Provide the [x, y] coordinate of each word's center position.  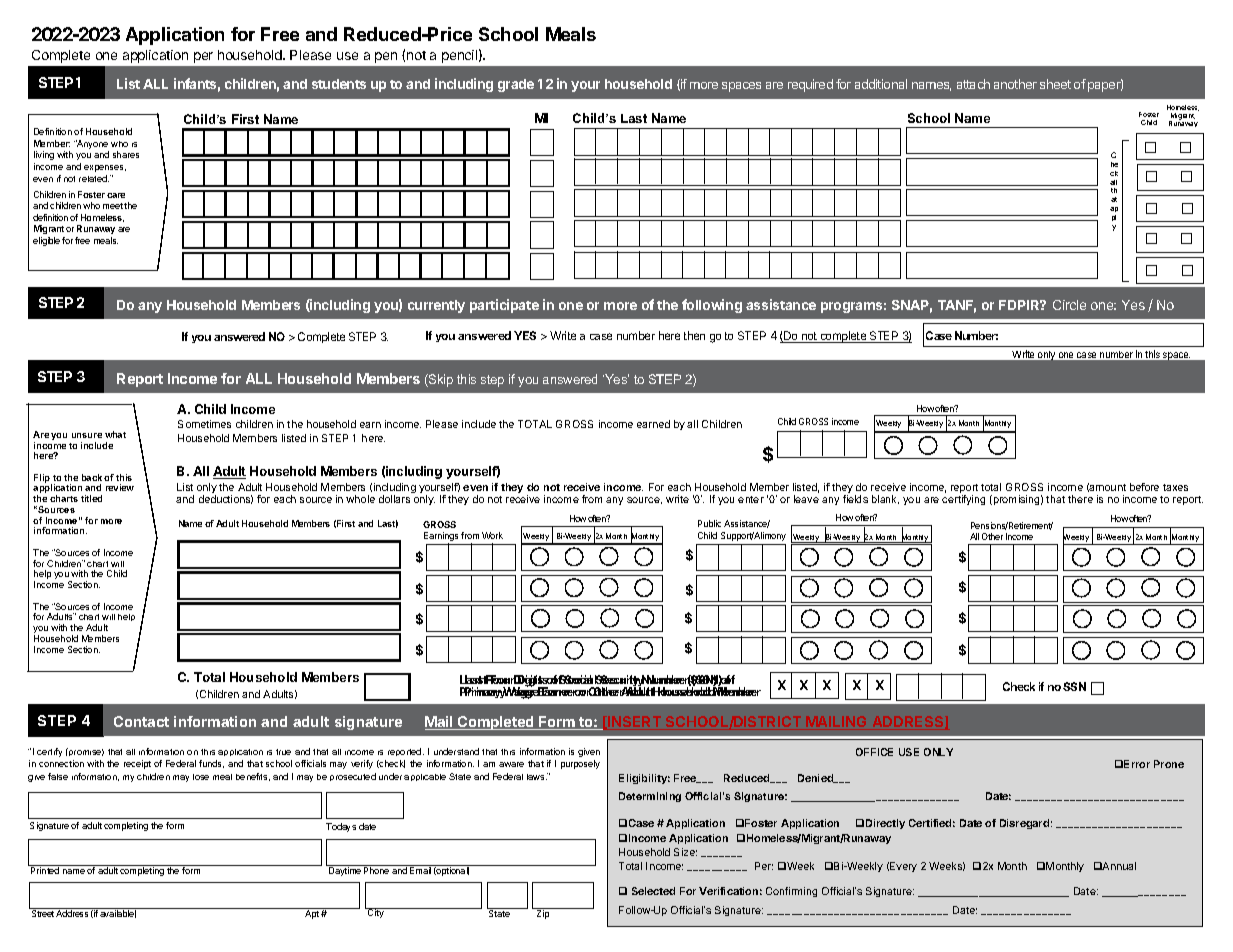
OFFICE [874, 752]
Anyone [92, 146]
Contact [141, 721]
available [118, 913]
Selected [653, 891]
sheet [1055, 84]
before [1144, 487]
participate [504, 306]
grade [516, 85]
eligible [46, 241]
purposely [580, 764]
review [120, 487]
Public [709, 523]
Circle [1069, 305]
